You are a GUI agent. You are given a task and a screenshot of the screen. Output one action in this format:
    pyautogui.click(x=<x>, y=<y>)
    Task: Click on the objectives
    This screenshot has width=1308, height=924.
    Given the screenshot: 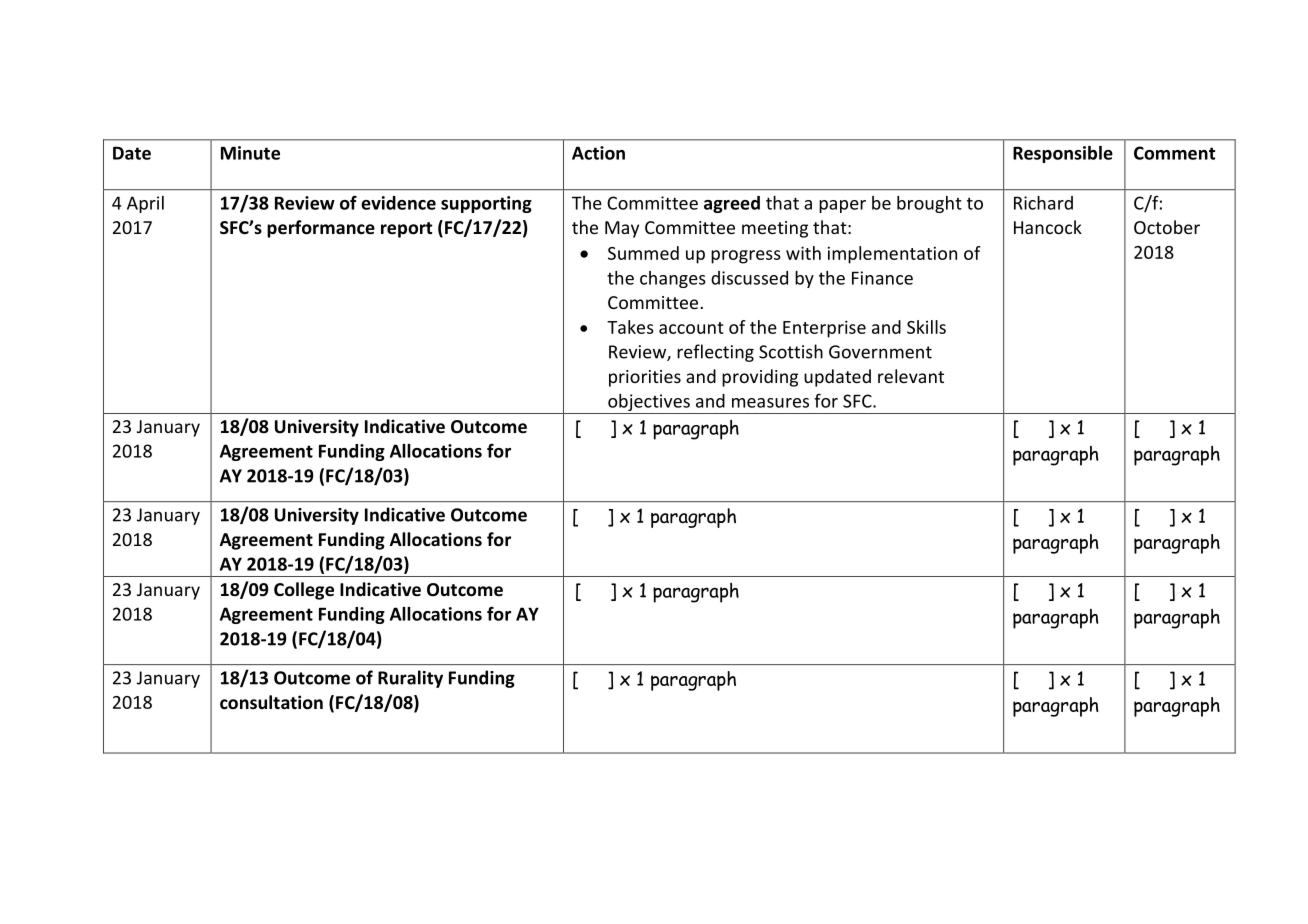 What is the action you would take?
    pyautogui.click(x=649, y=404)
